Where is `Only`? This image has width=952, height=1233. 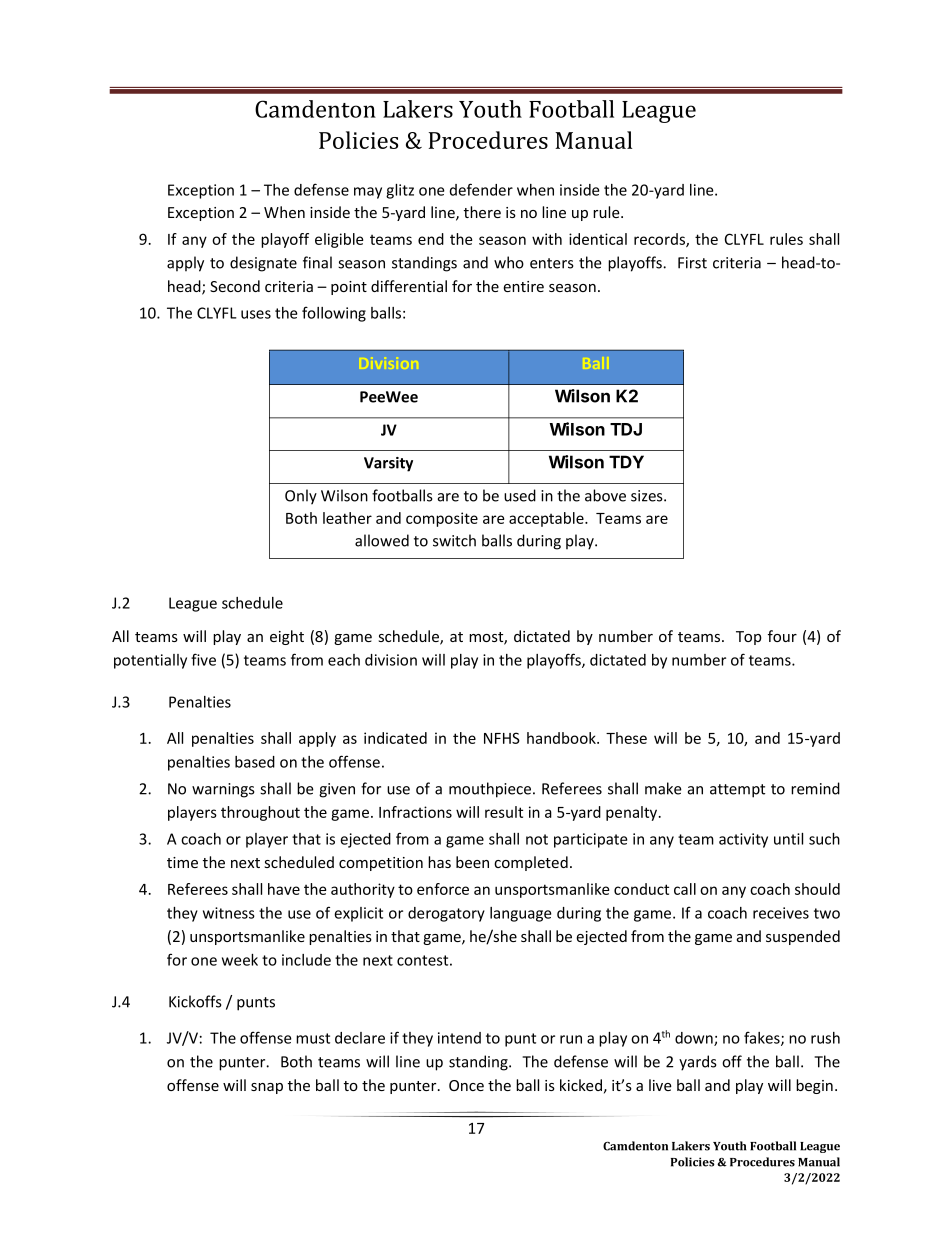
Only is located at coordinates (301, 497).
